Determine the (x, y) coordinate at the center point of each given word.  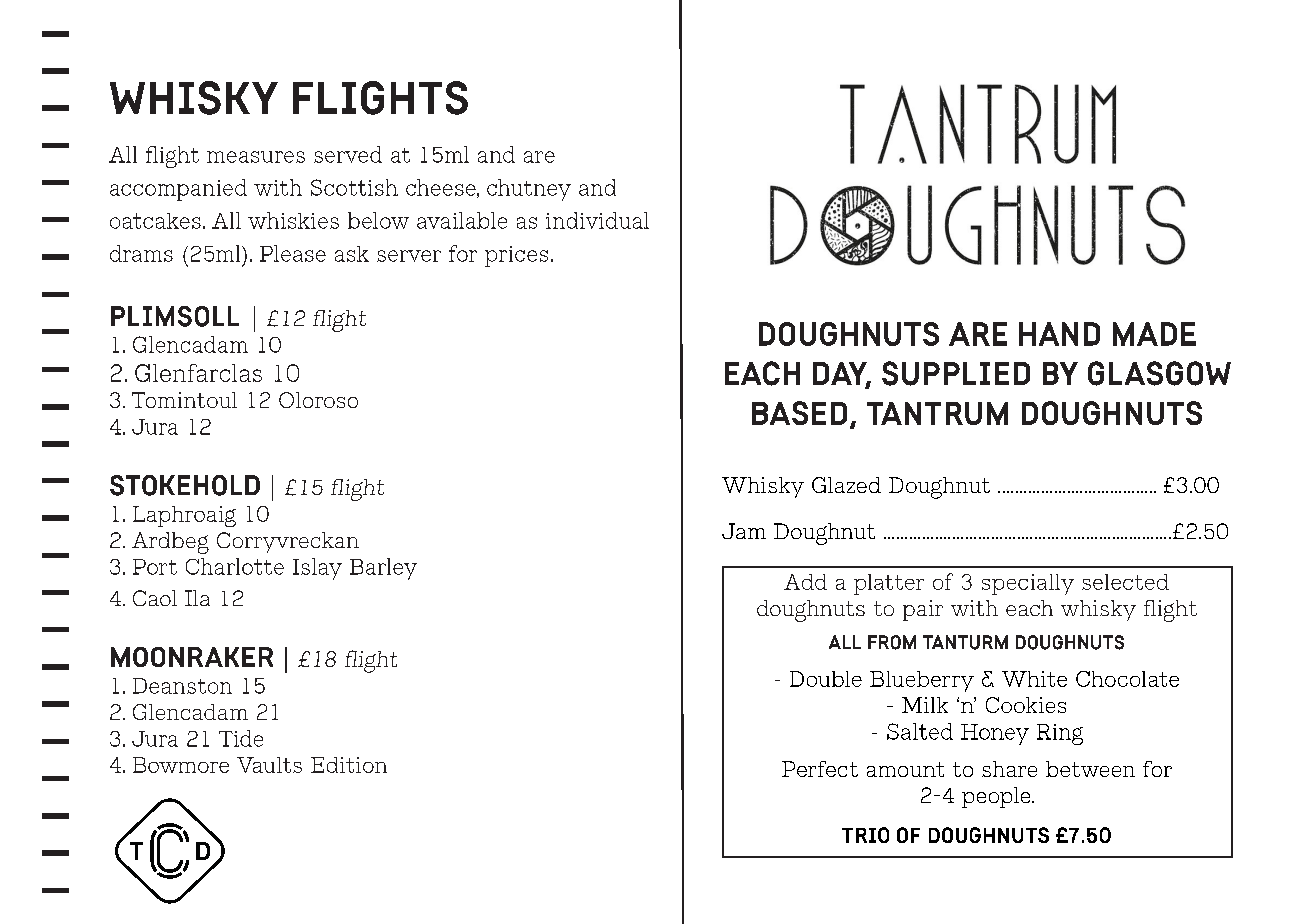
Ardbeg (170, 543)
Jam (744, 531)
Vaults (269, 765)
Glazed (846, 485)
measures (256, 157)
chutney (529, 190)
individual (597, 220)
